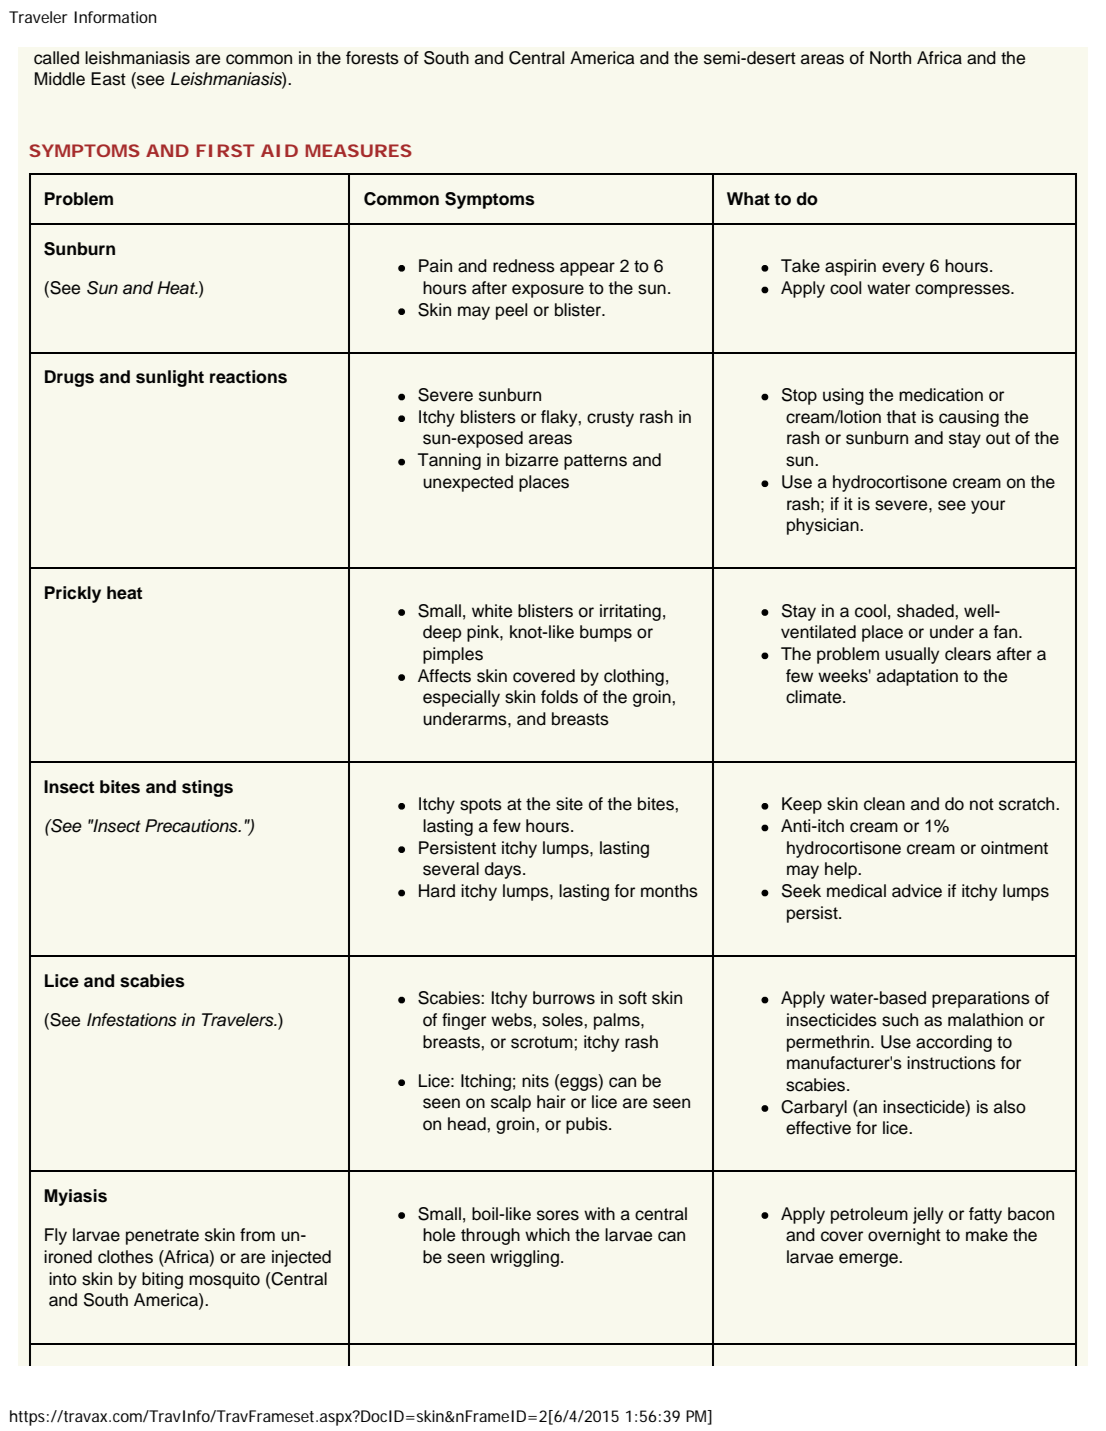 Image resolution: width=1106 pixels, height=1431 pixels. Describe the element at coordinates (563, 1020) in the document. I see `soles` at that location.
